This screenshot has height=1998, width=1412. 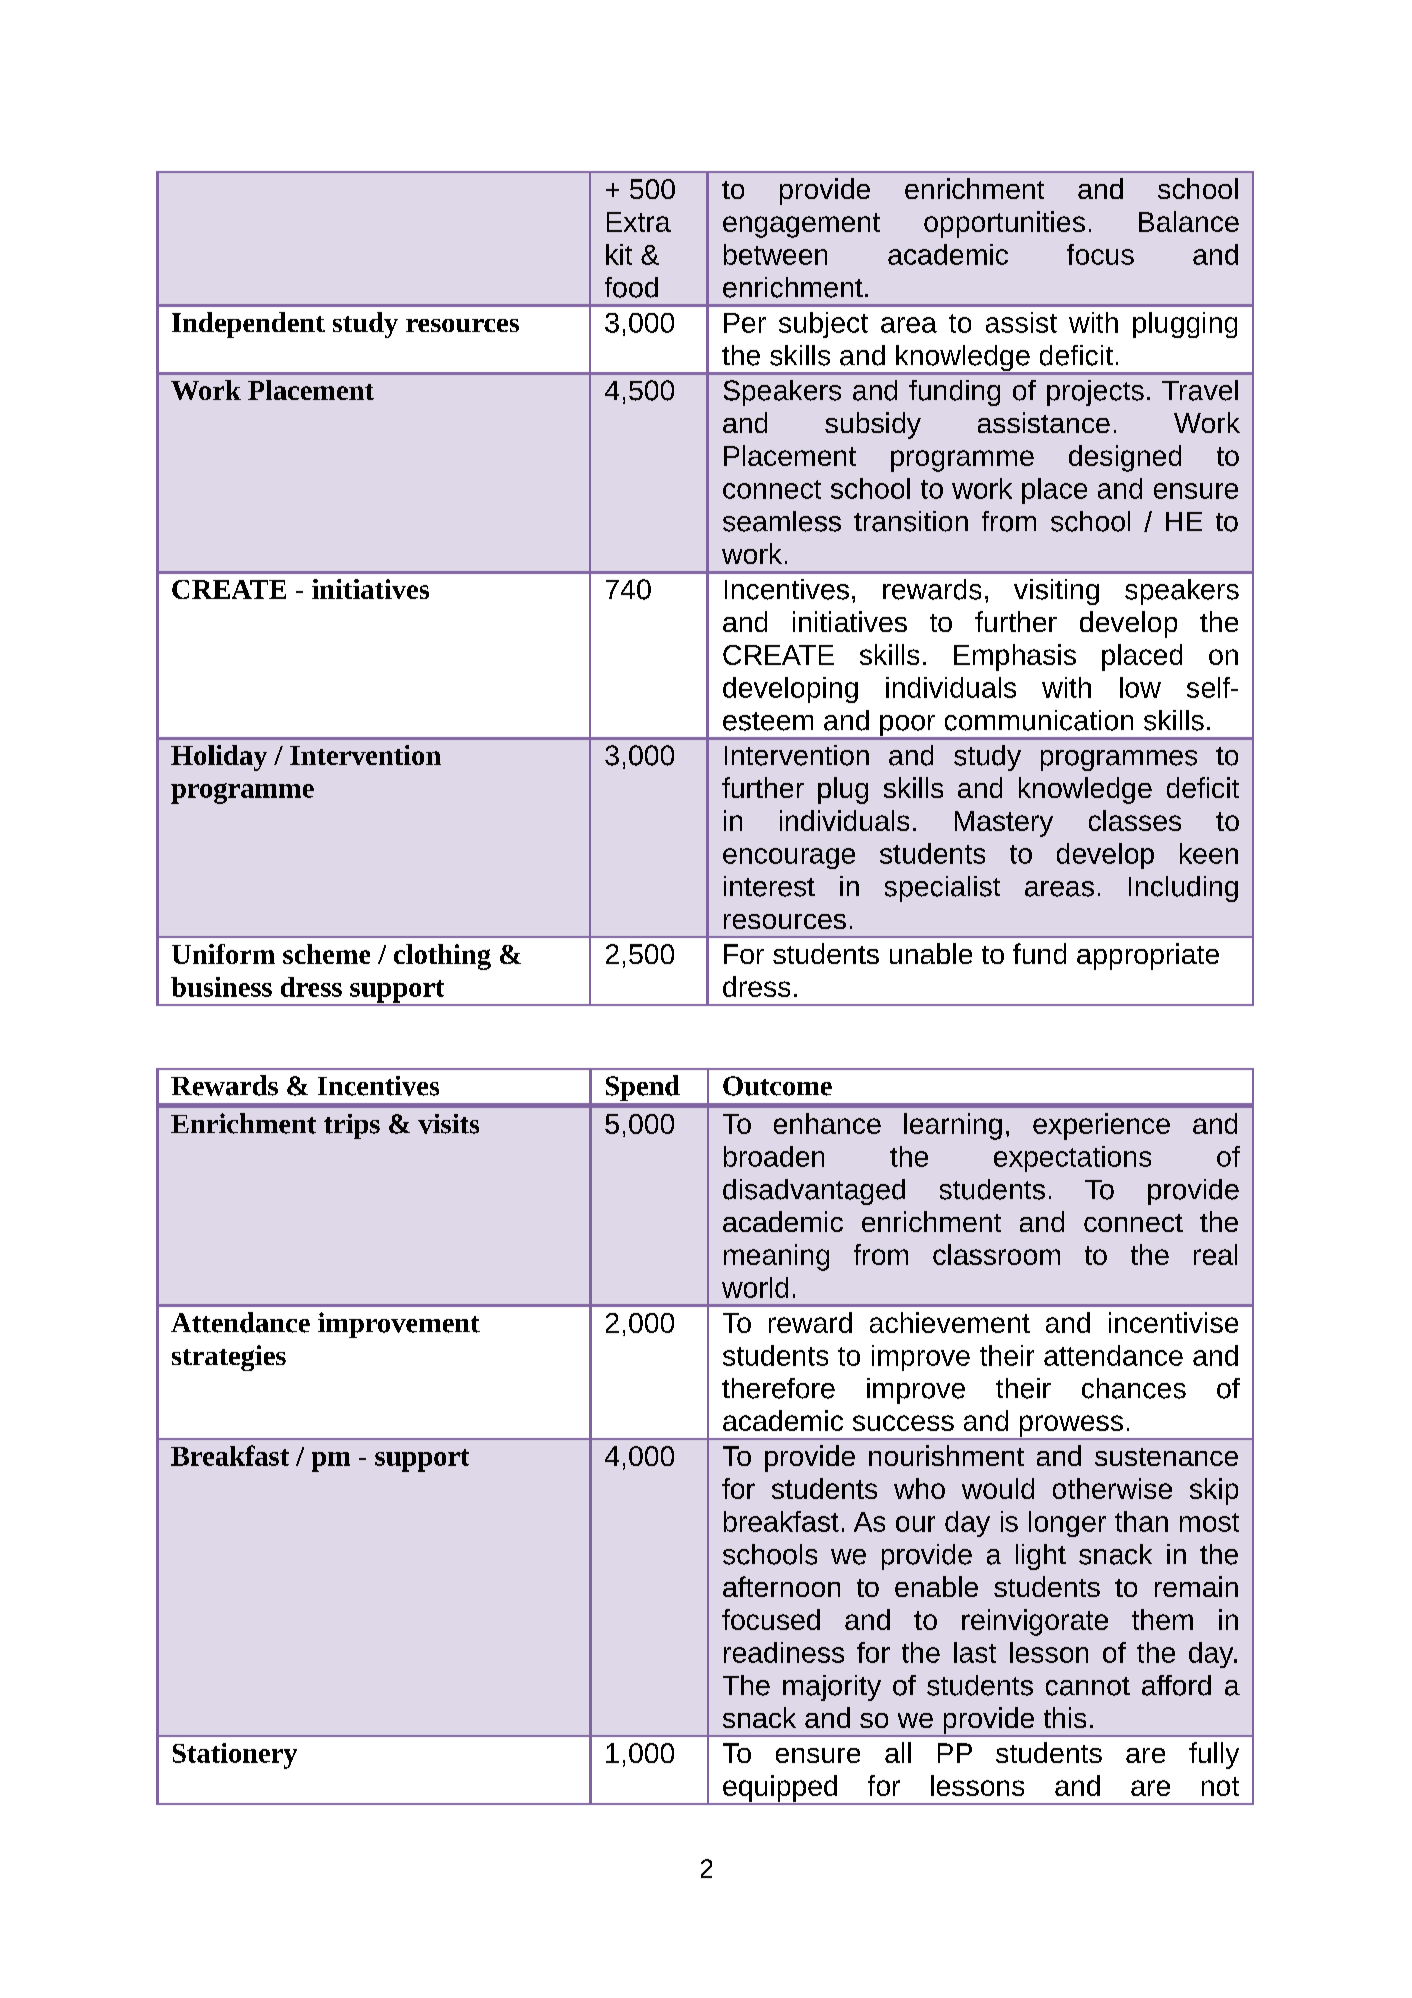 What do you see at coordinates (1004, 224) in the screenshot?
I see `opportunities` at bounding box center [1004, 224].
